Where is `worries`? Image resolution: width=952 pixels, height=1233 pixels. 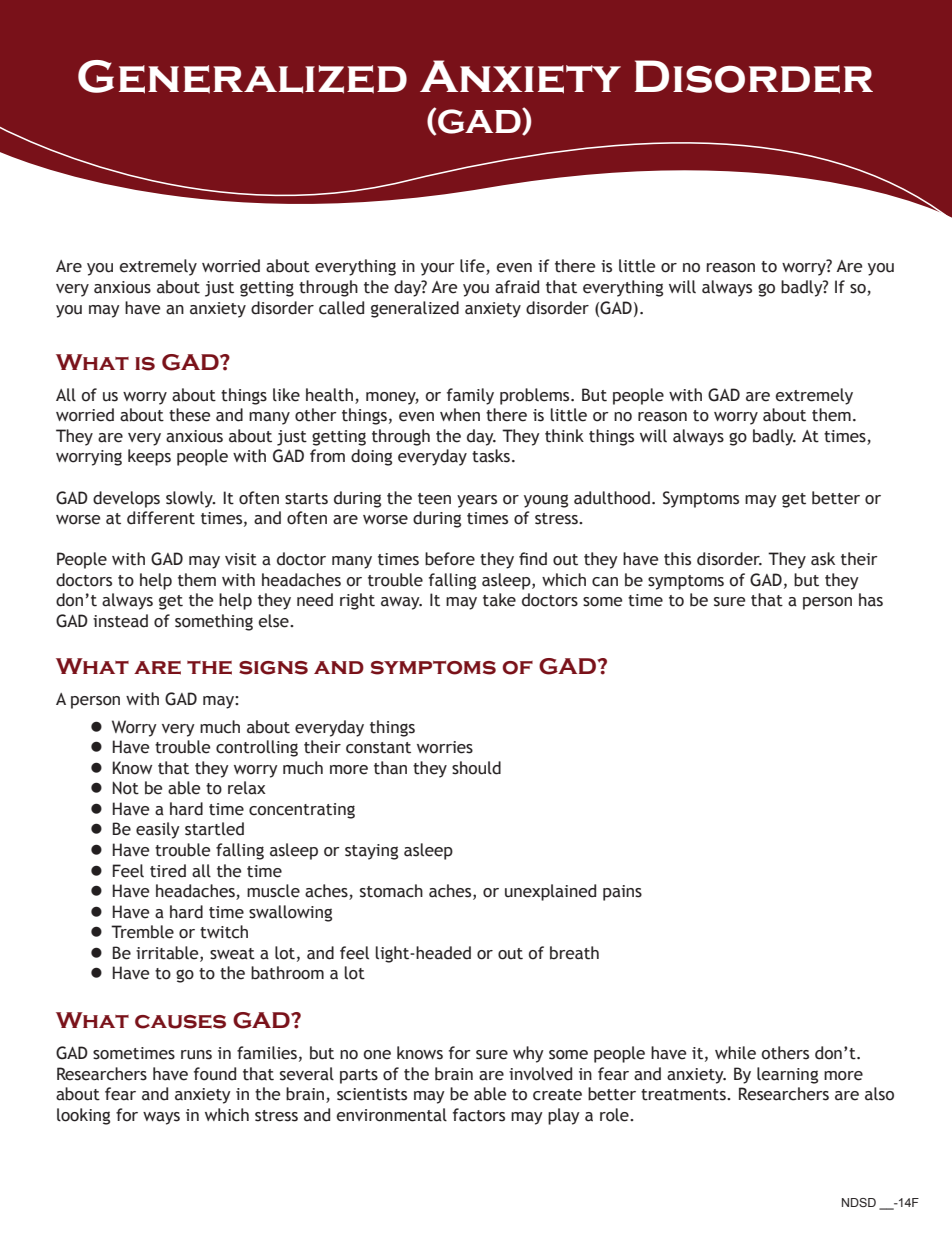 worries is located at coordinates (445, 747).
